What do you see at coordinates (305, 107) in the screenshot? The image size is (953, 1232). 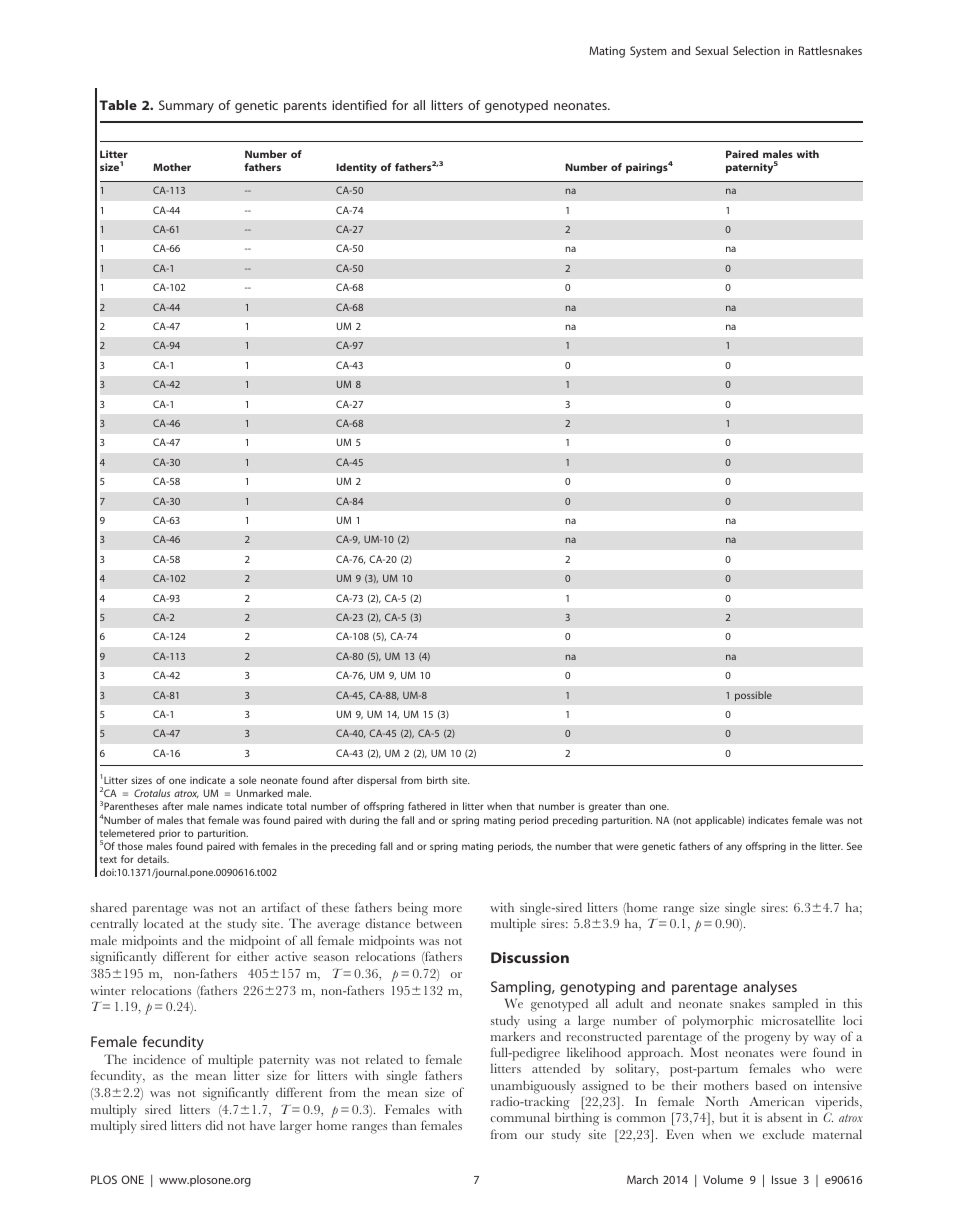 I see `parents` at bounding box center [305, 107].
